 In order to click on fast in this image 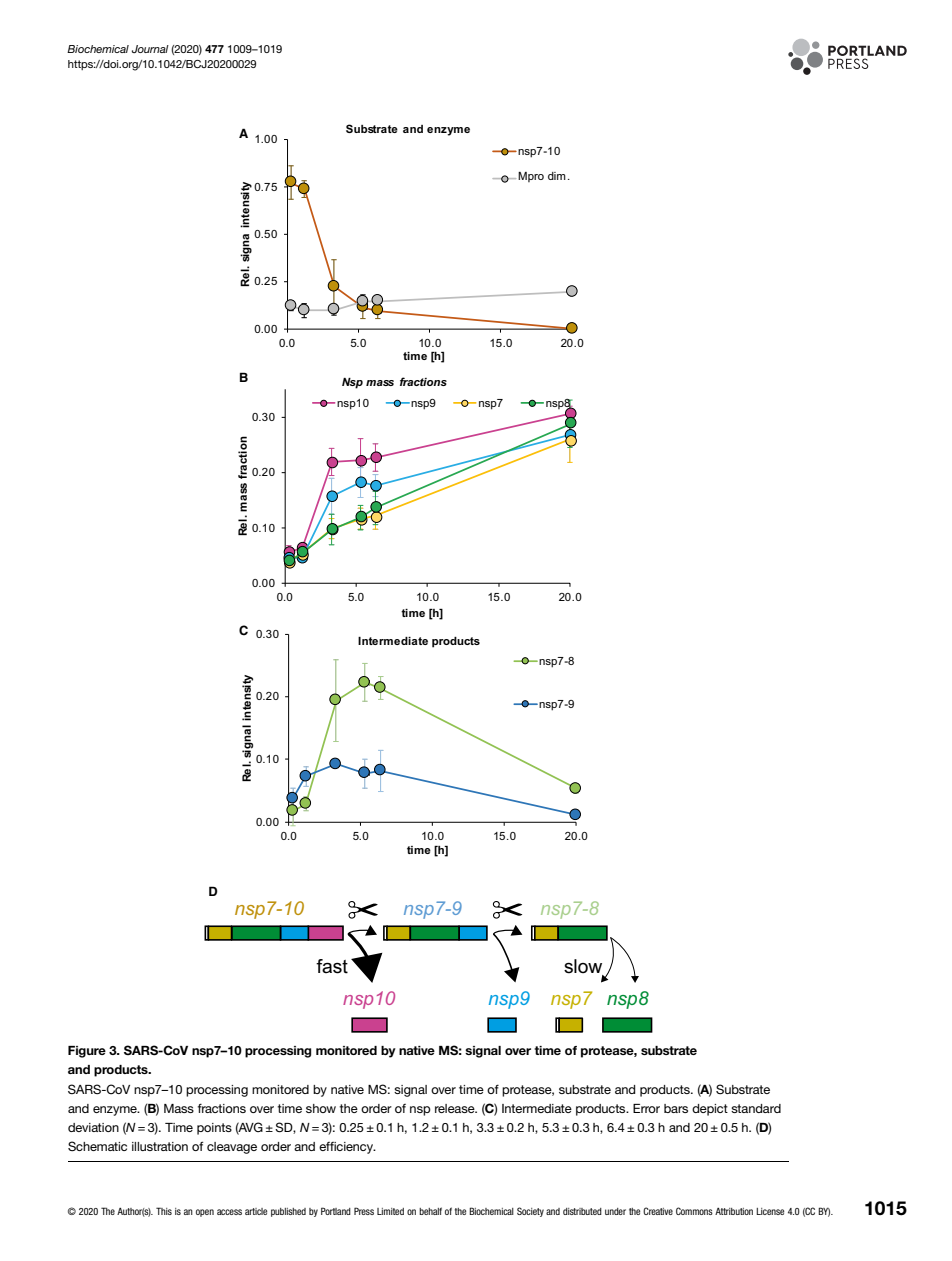, I will do `click(332, 966)`.
